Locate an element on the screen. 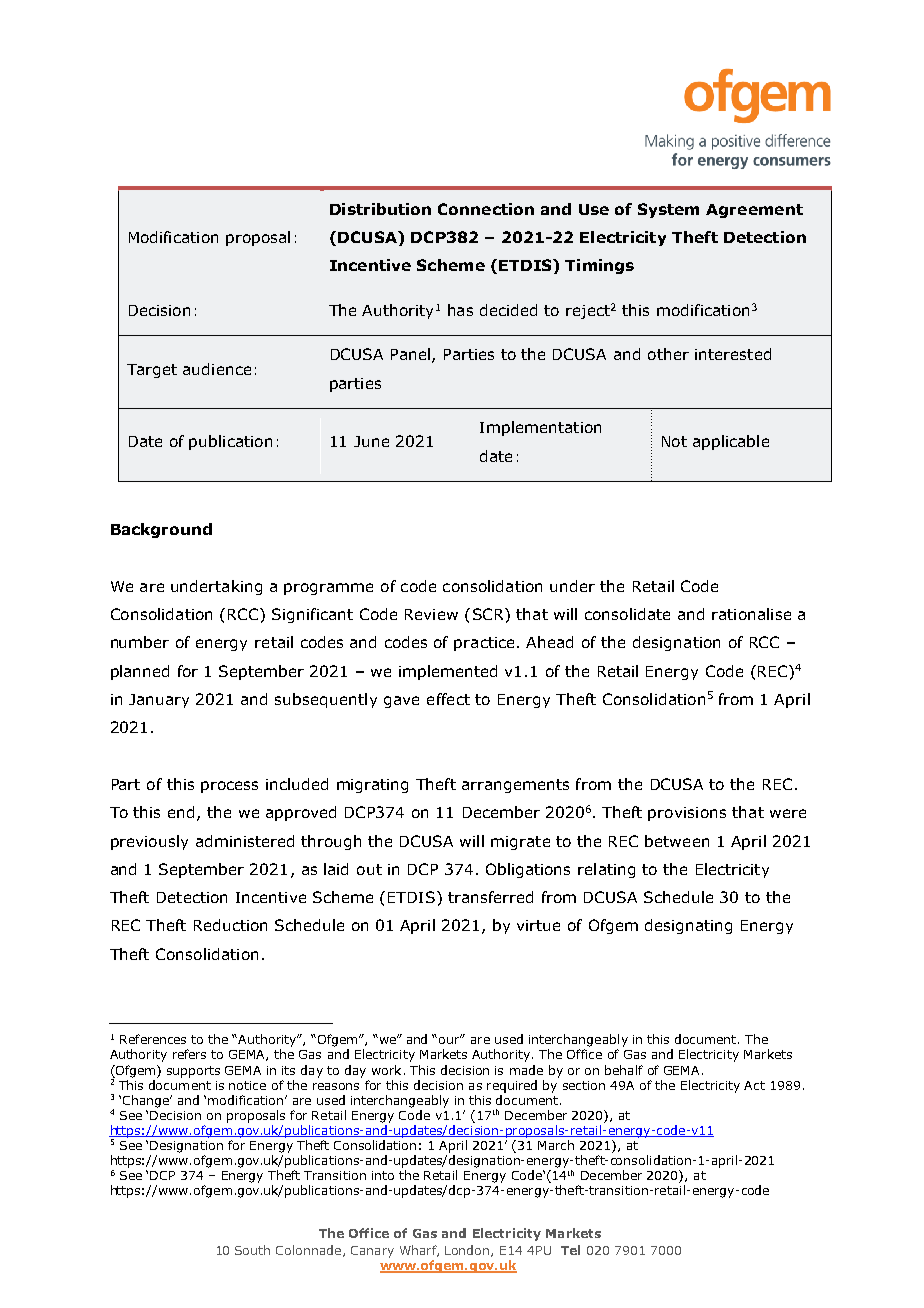 The width and height of the screenshot is (924, 1308). System is located at coordinates (668, 210).
